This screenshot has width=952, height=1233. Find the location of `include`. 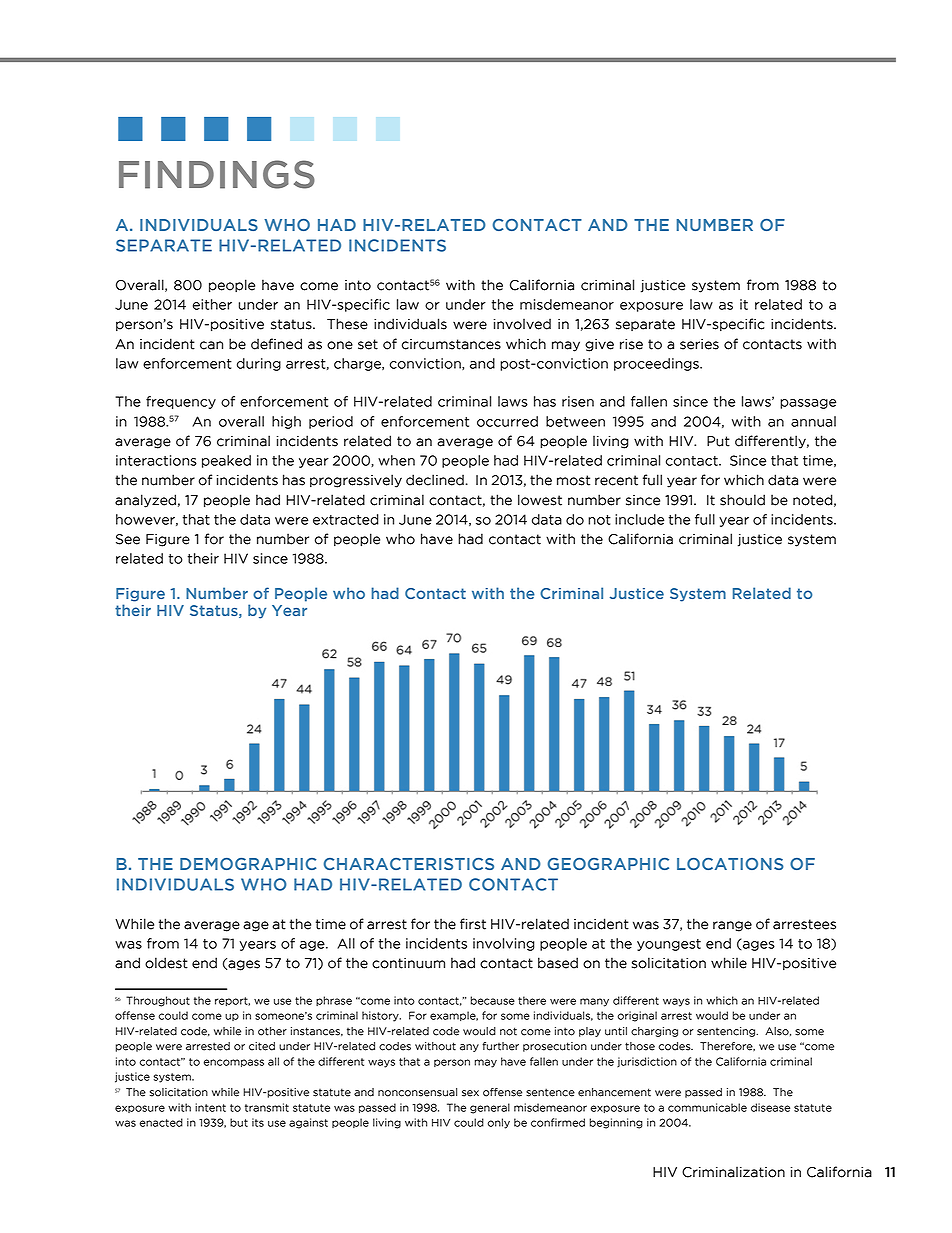

include is located at coordinates (639, 519).
